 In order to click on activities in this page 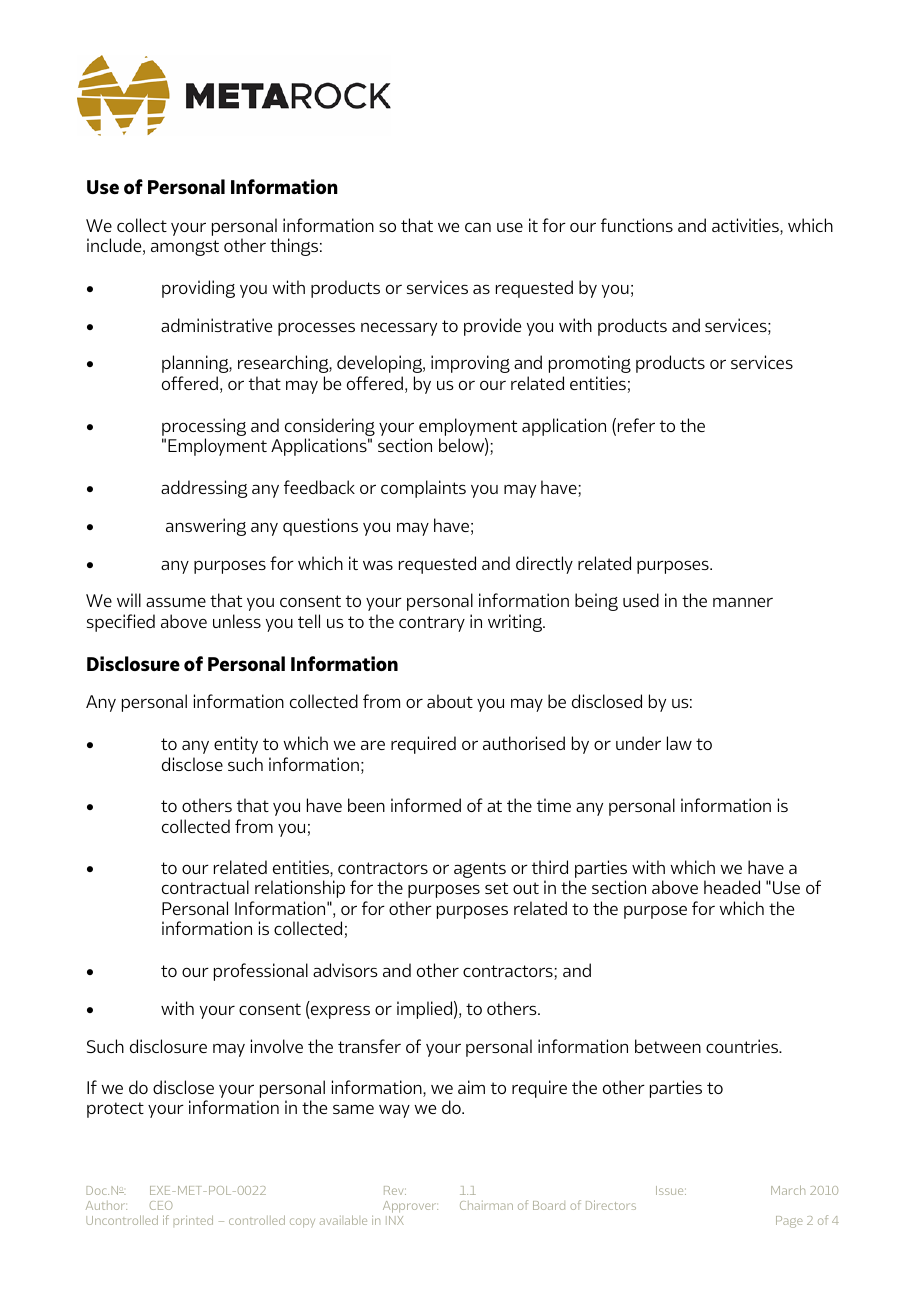, I will do `click(746, 226)`.
